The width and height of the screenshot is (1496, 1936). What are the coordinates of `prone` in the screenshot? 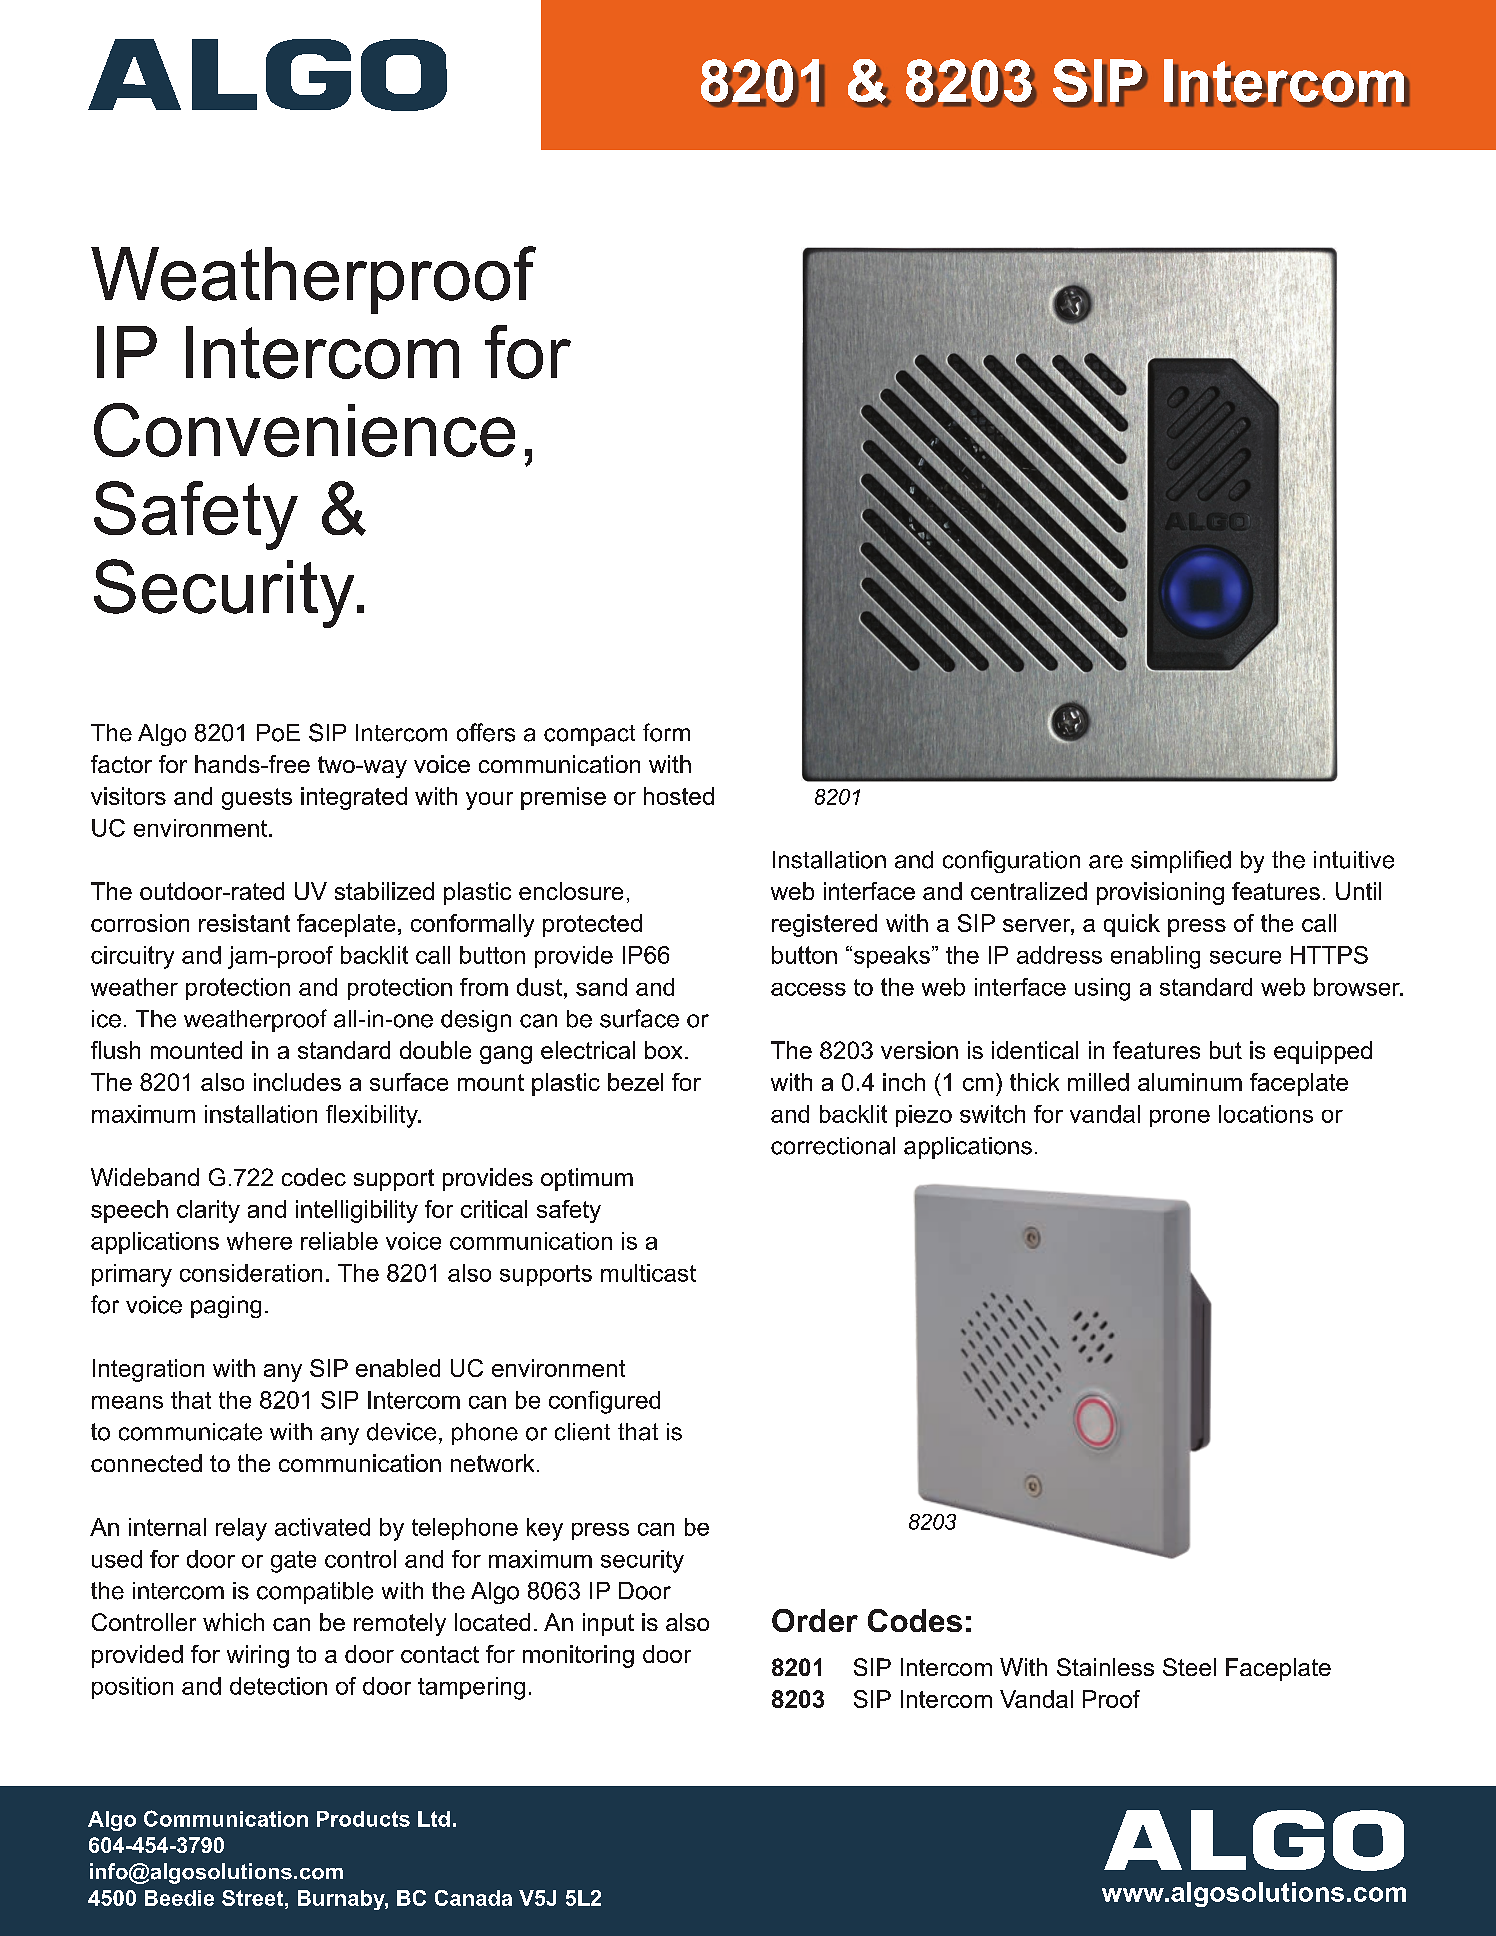 It's located at (1180, 1118).
